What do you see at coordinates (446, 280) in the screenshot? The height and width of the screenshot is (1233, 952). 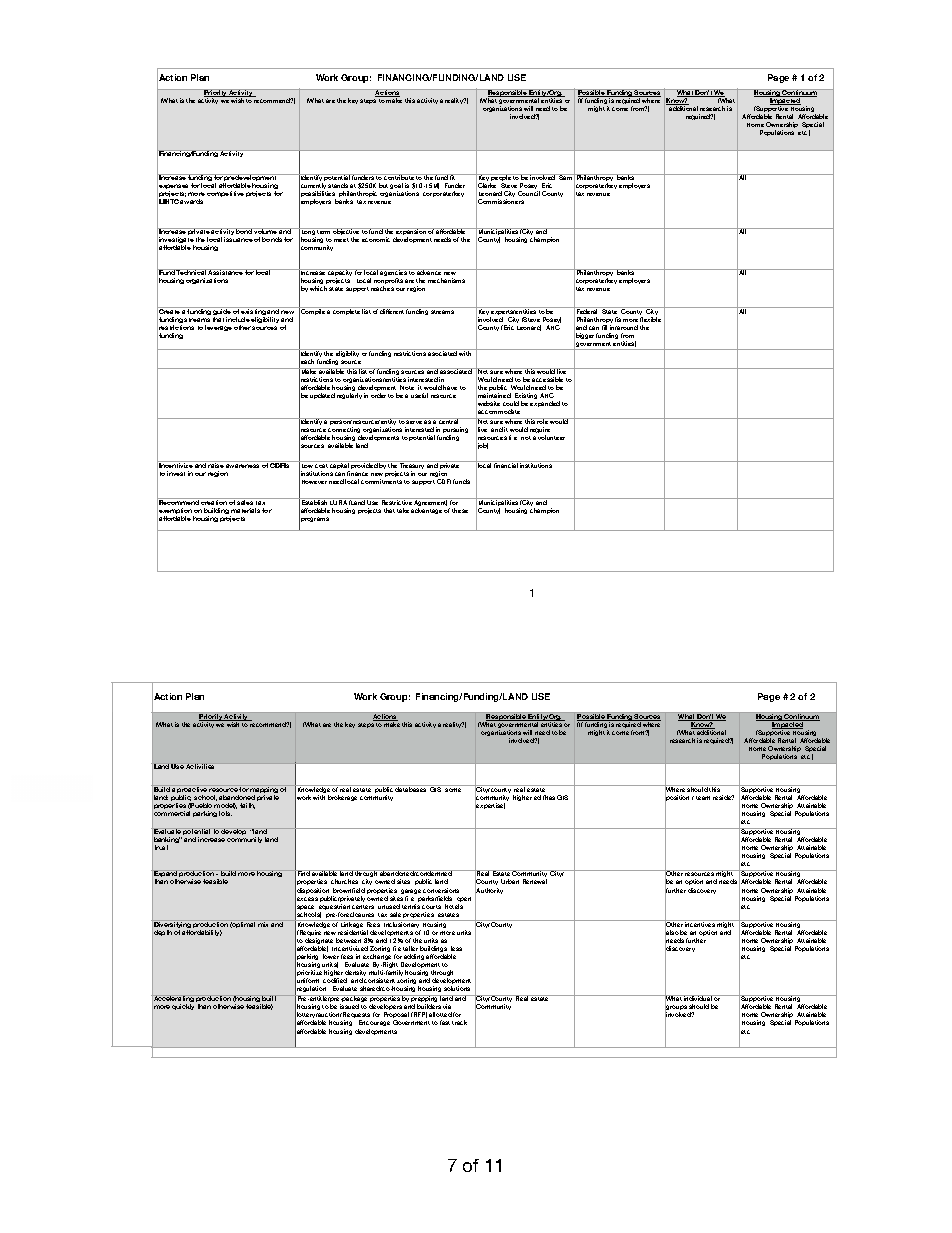 I see `mechanisms` at bounding box center [446, 280].
